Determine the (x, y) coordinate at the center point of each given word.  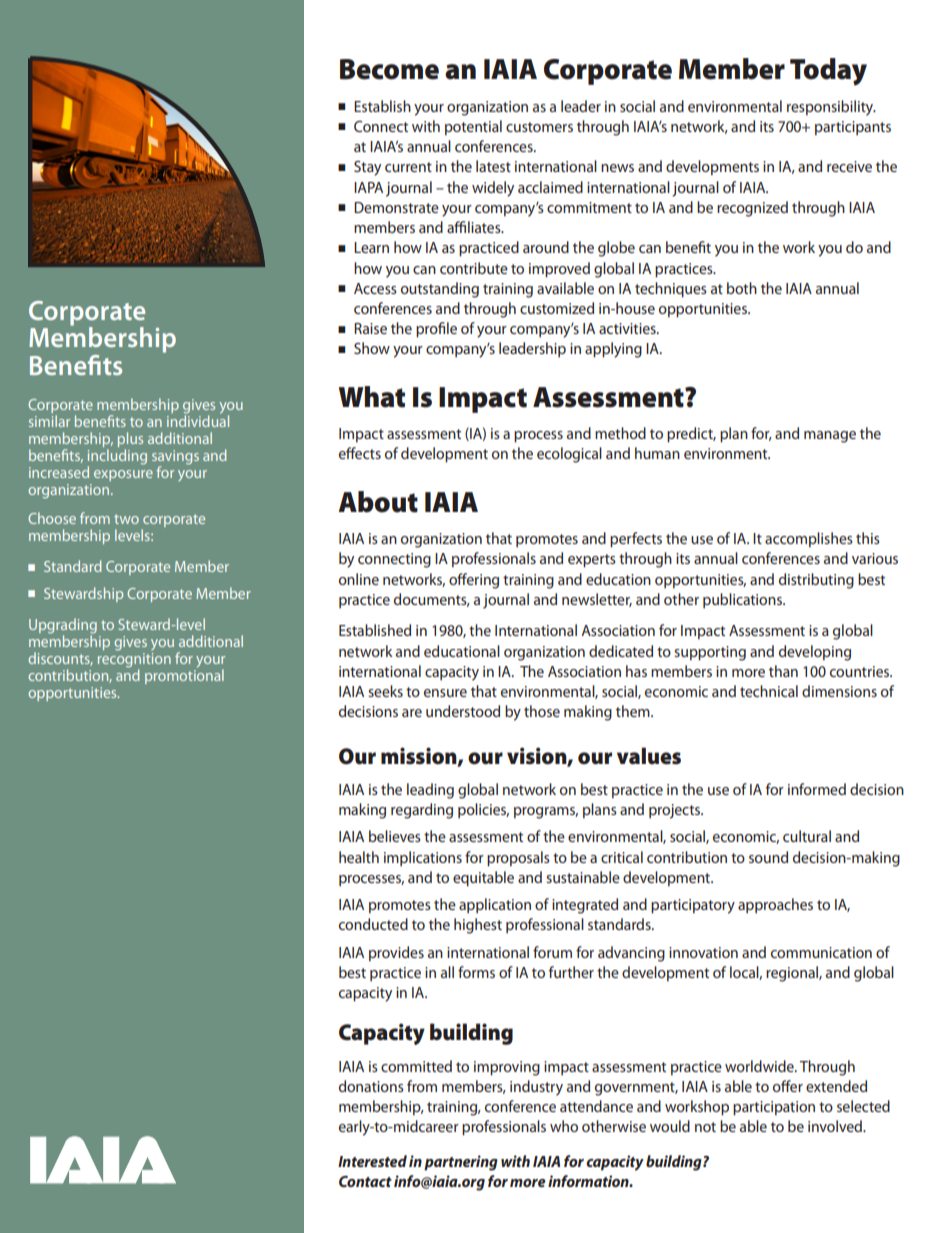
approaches (775, 905)
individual (198, 420)
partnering (461, 1163)
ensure (445, 693)
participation (774, 1108)
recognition (134, 660)
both (742, 288)
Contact (365, 1181)
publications (743, 600)
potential (473, 127)
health (359, 857)
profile (436, 330)
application (495, 905)
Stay (367, 168)
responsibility (831, 108)
